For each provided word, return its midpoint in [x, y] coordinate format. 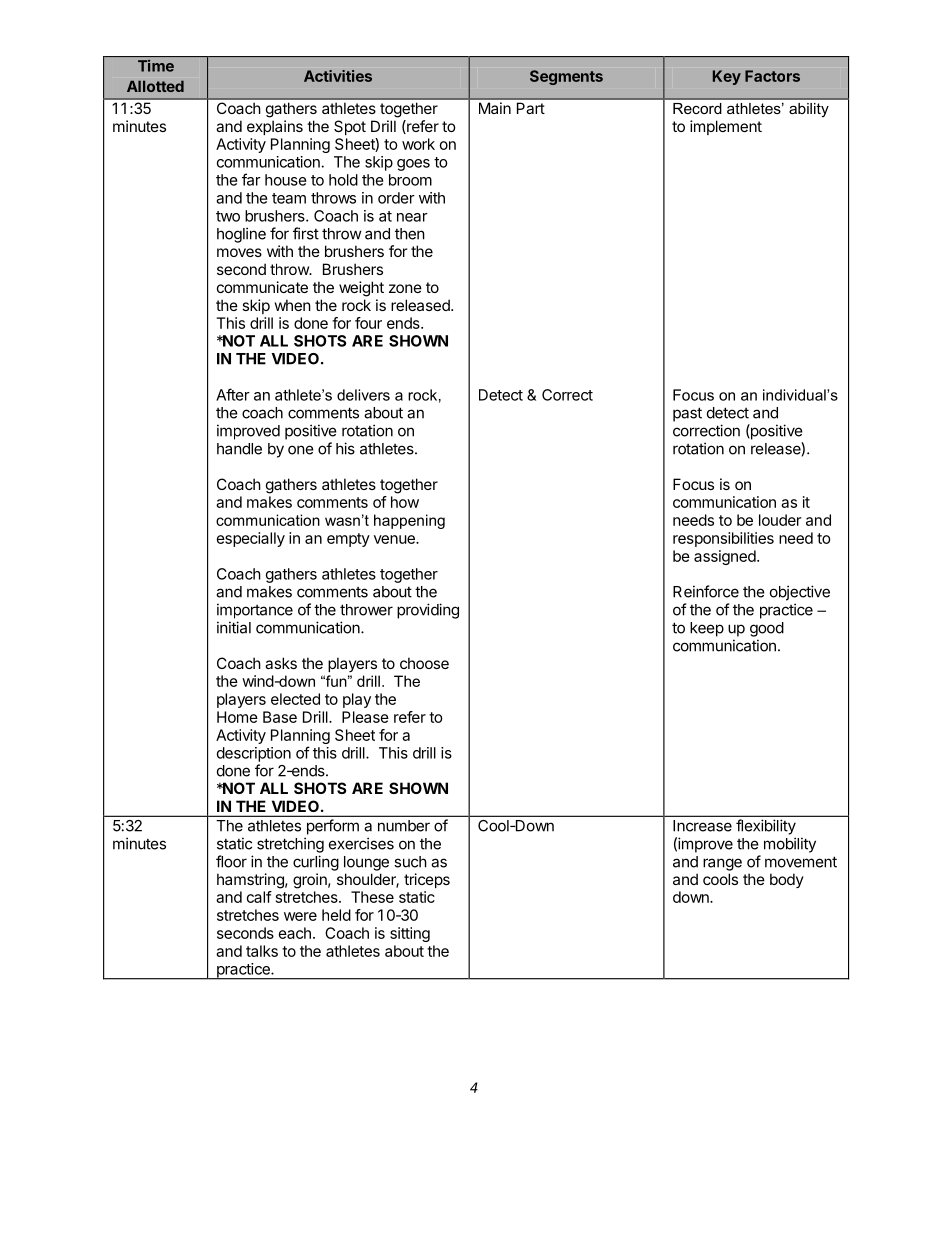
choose [424, 663]
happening [409, 521]
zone [405, 288]
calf [259, 897]
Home [237, 717]
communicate [262, 287]
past [687, 414]
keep [707, 629]
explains [275, 127]
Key [727, 77]
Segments [566, 77]
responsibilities [723, 539]
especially [251, 539]
